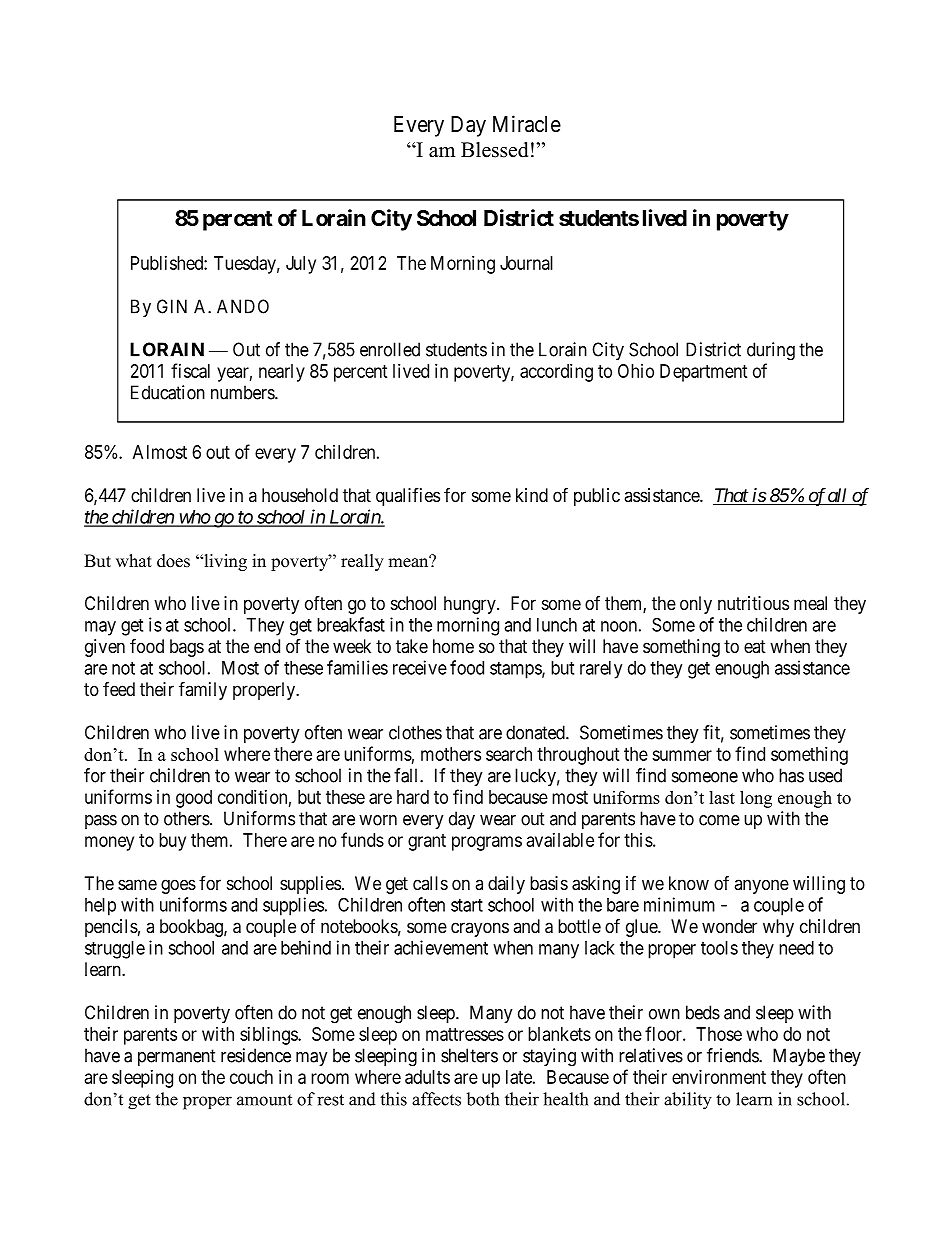 The height and width of the image is (1233, 952). What do you see at coordinates (177, 1057) in the image?
I see `permanent` at bounding box center [177, 1057].
